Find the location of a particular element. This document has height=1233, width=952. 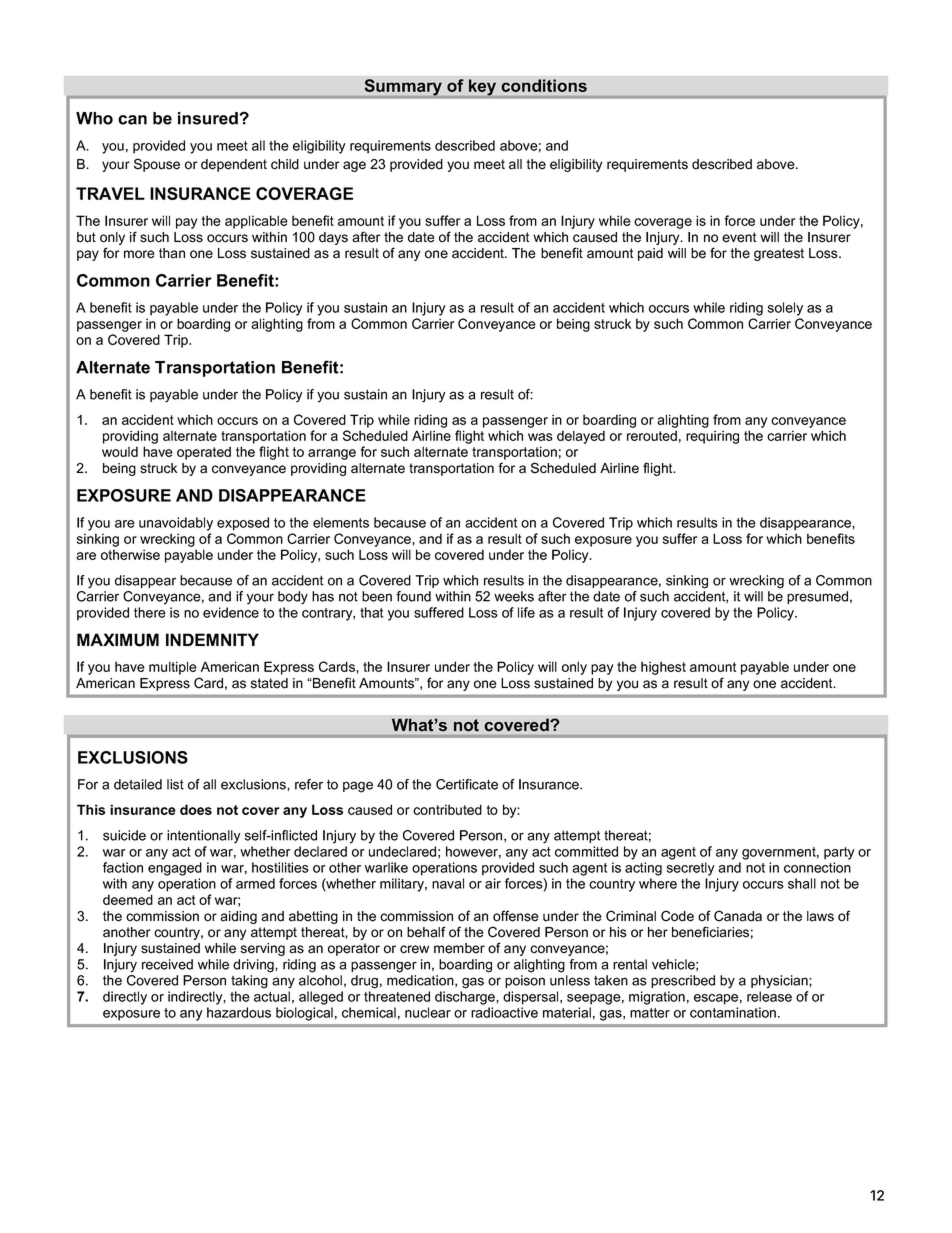

insured is located at coordinates (209, 118).
